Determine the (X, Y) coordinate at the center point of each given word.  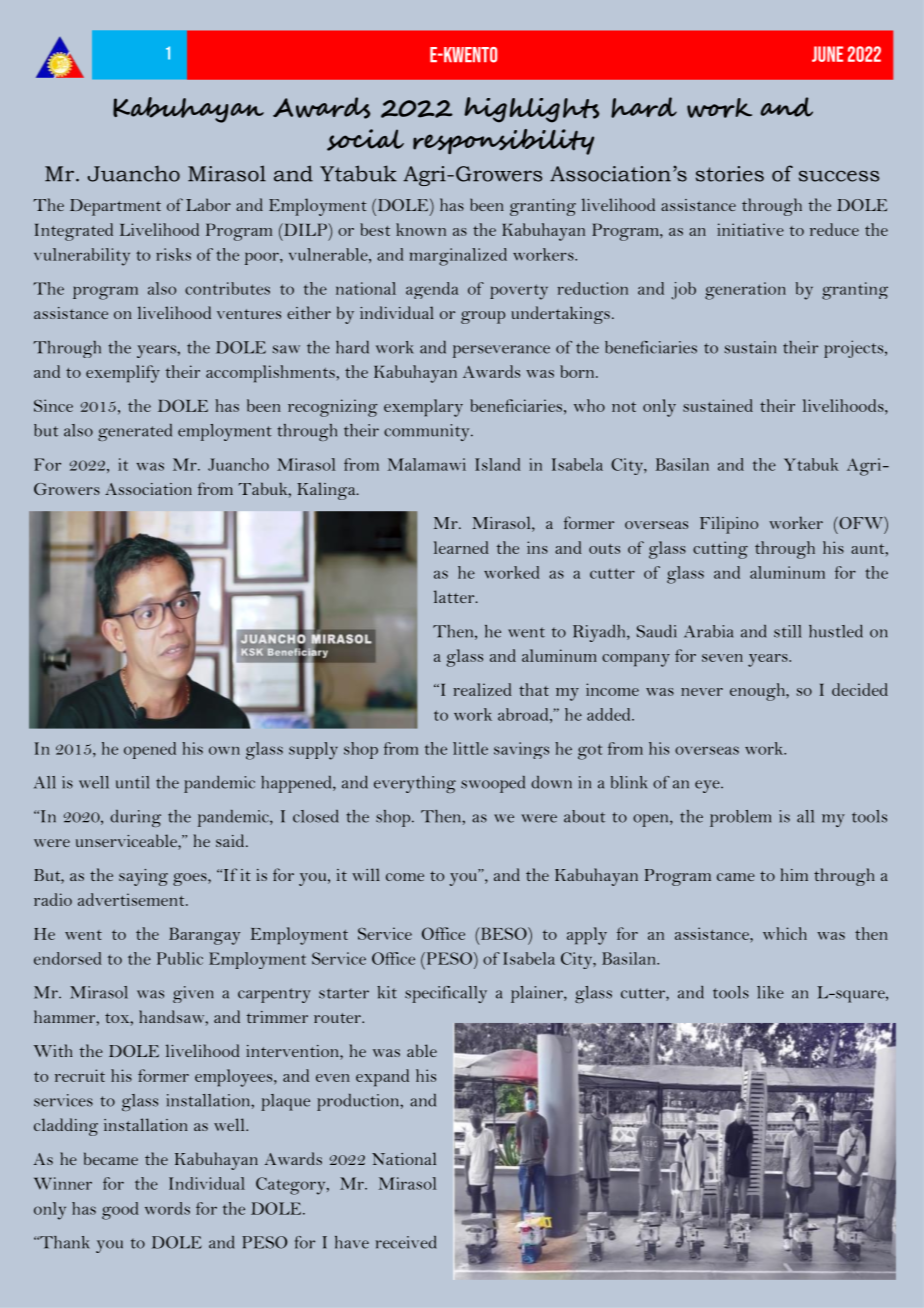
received (406, 1242)
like (770, 992)
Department (115, 207)
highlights (531, 110)
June (827, 54)
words (167, 1208)
